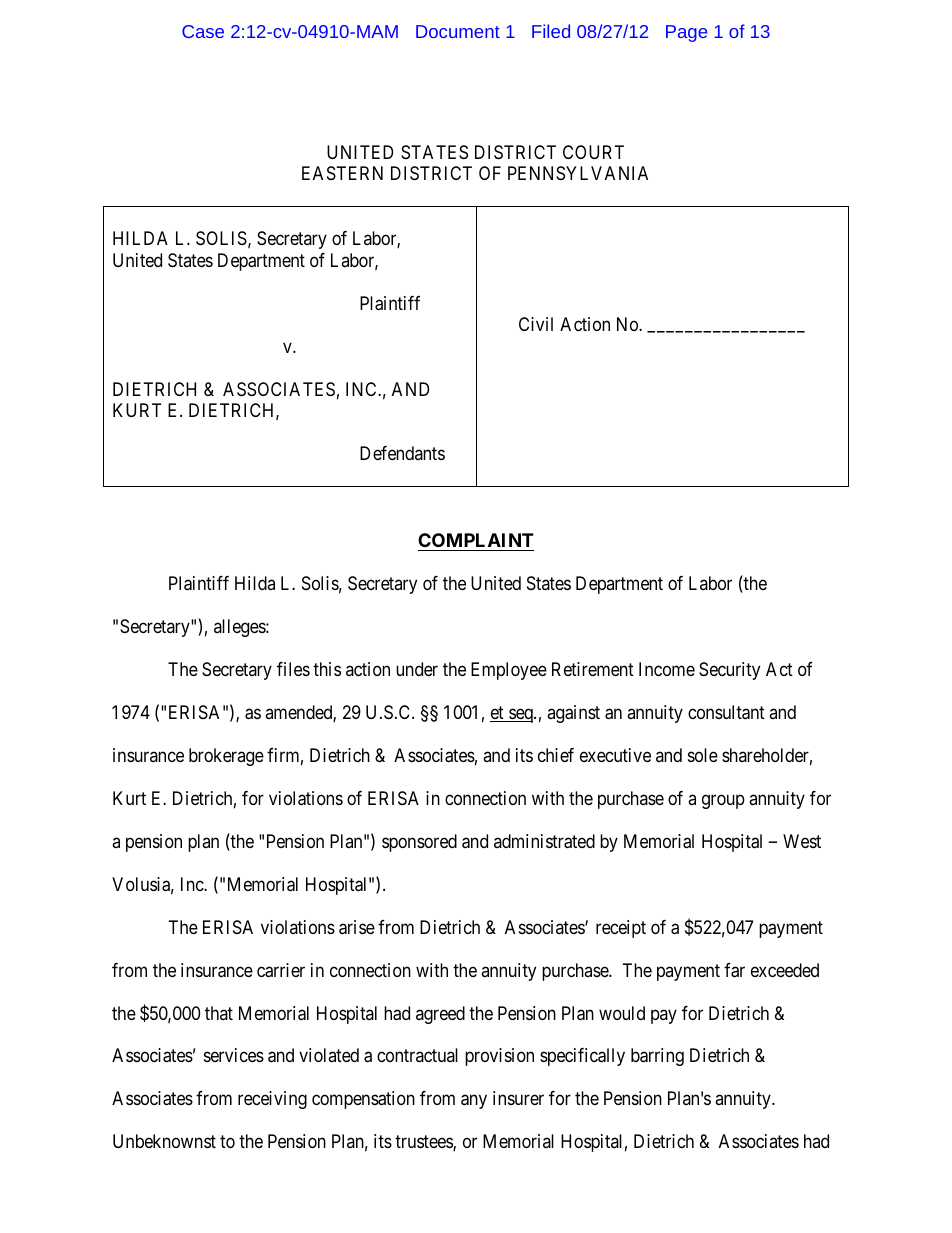 Image resolution: width=952 pixels, height=1233 pixels. Describe the element at coordinates (734, 970) in the image. I see `far` at that location.
